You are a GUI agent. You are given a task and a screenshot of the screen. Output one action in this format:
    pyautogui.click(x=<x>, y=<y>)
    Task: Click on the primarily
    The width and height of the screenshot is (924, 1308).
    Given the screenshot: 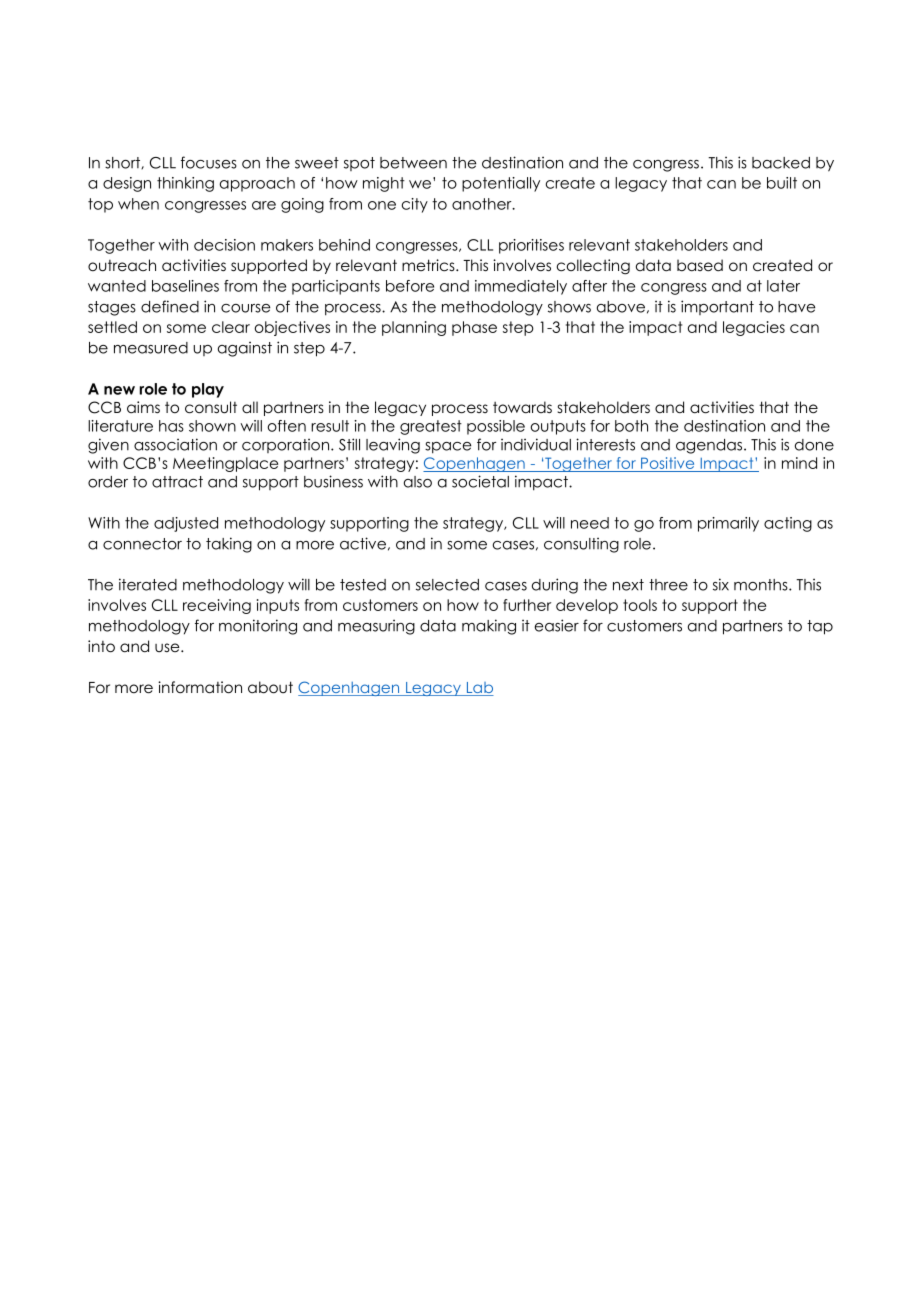 What is the action you would take?
    pyautogui.click(x=728, y=524)
